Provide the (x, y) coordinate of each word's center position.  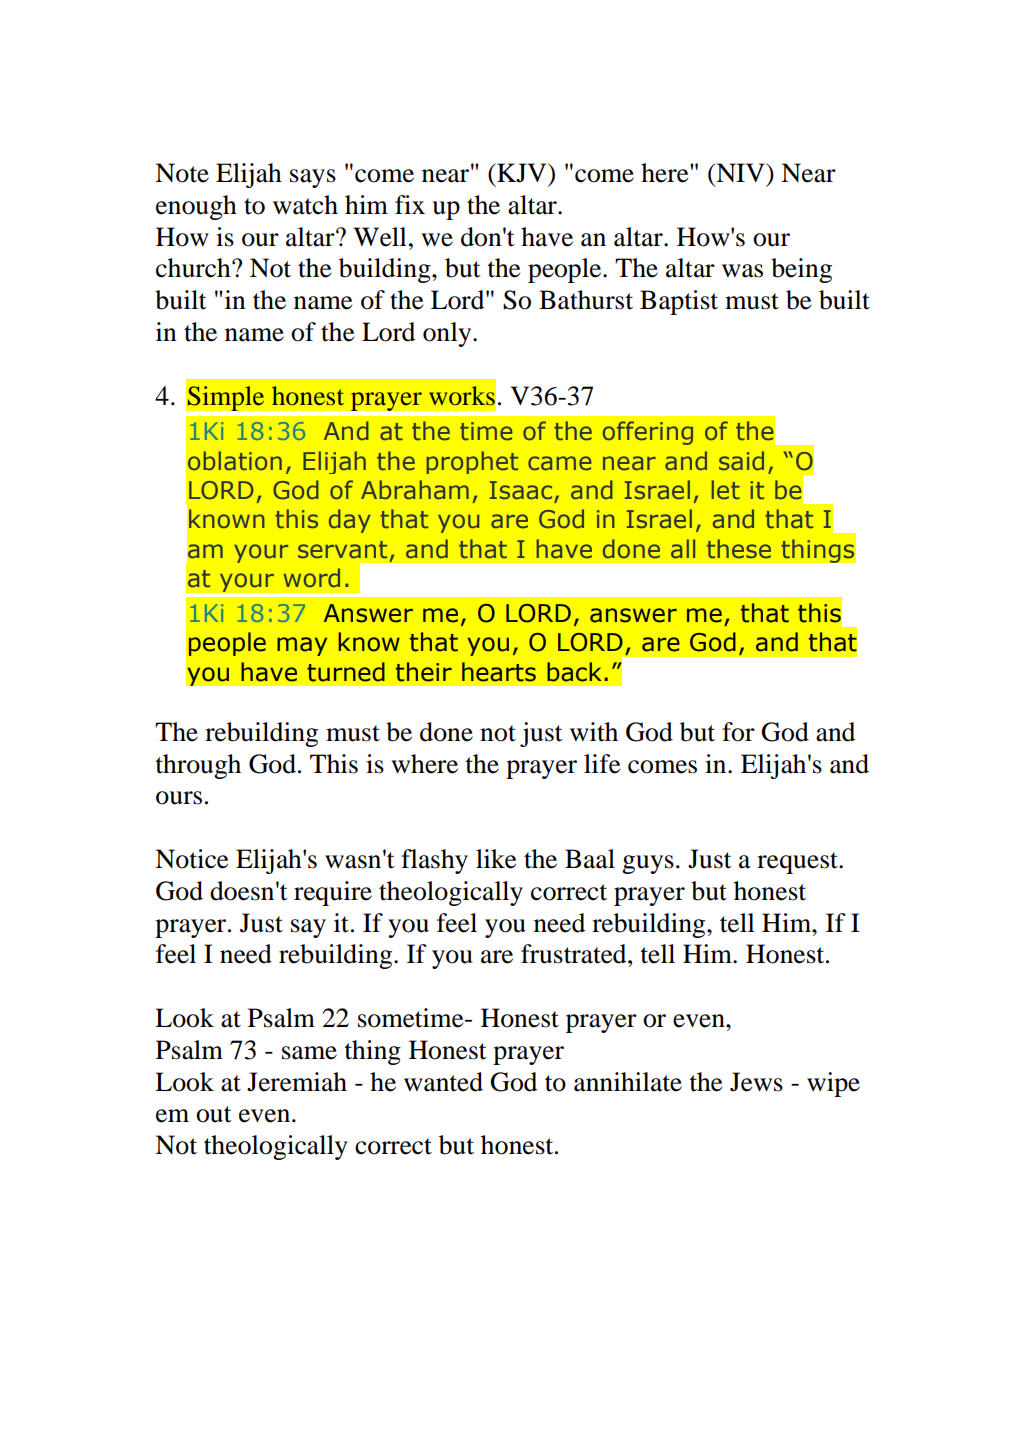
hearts (499, 672)
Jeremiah (297, 1082)
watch (305, 205)
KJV (522, 173)
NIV (740, 172)
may (302, 646)
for (738, 732)
